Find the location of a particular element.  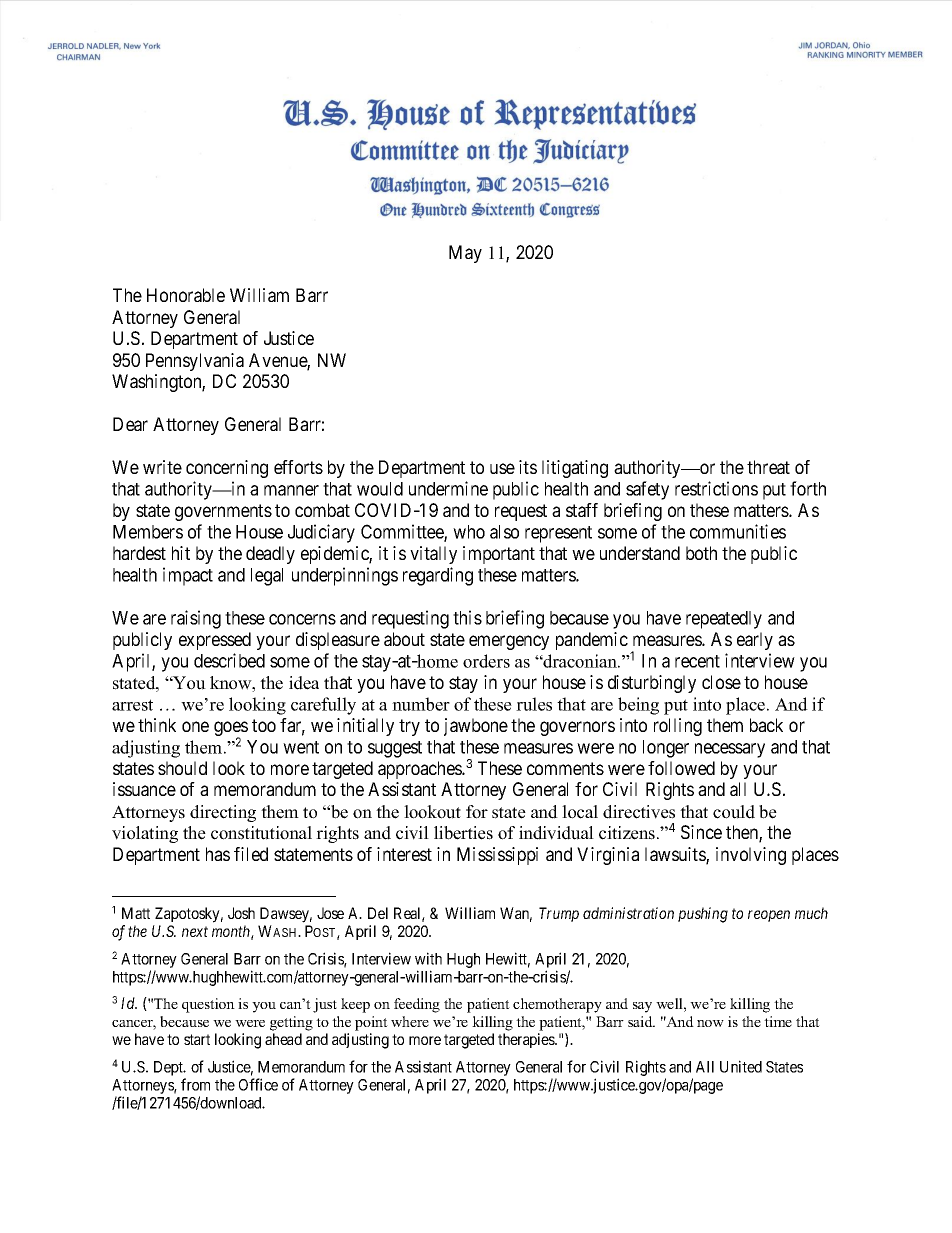

orders is located at coordinates (486, 661).
